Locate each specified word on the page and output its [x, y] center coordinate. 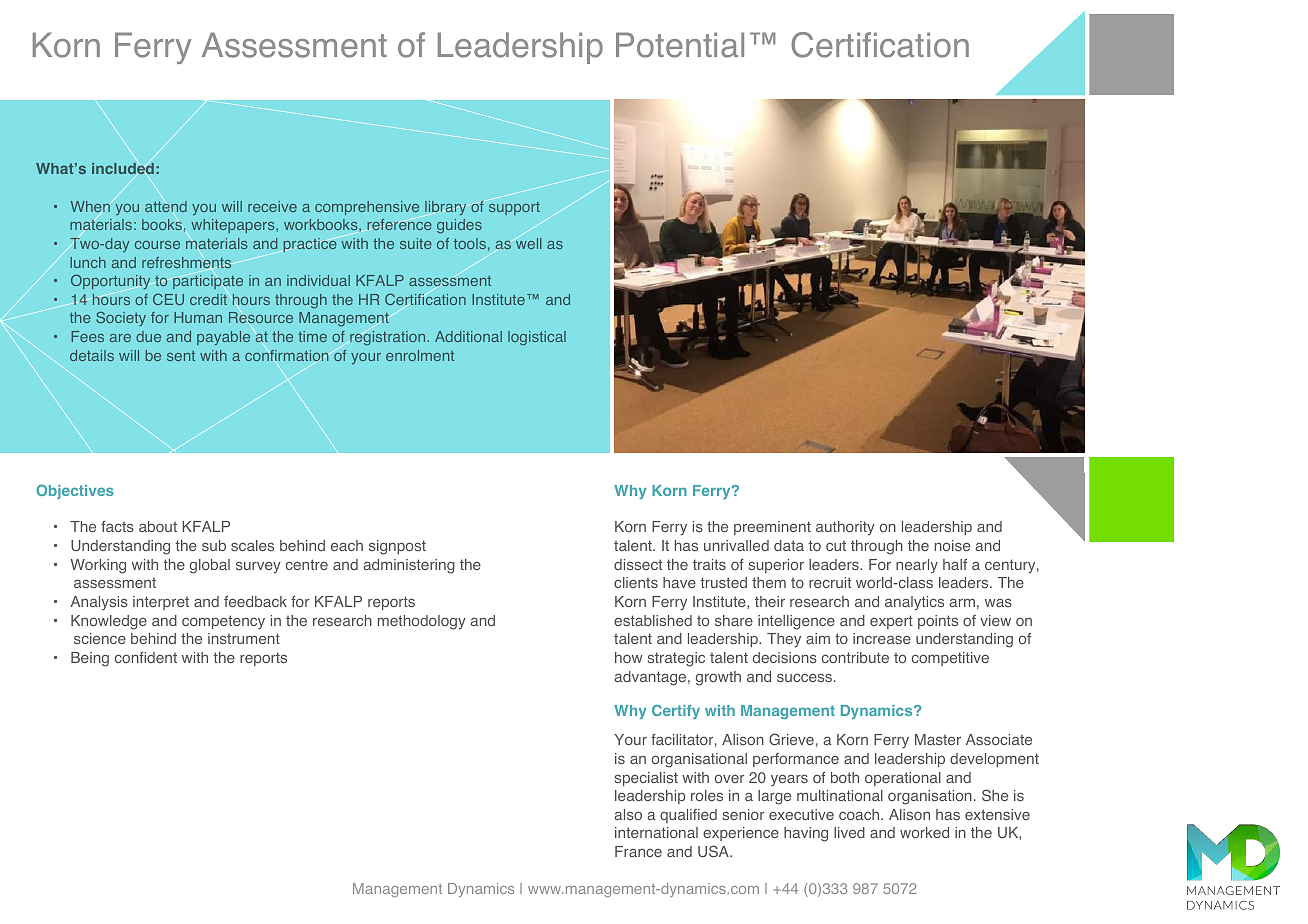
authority [845, 528]
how [628, 657]
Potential [680, 45]
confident [146, 657]
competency [223, 622]
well [528, 243]
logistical [537, 338]
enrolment [420, 355]
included [123, 169]
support [513, 207]
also [628, 814]
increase [882, 638]
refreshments [187, 262]
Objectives [75, 491]
